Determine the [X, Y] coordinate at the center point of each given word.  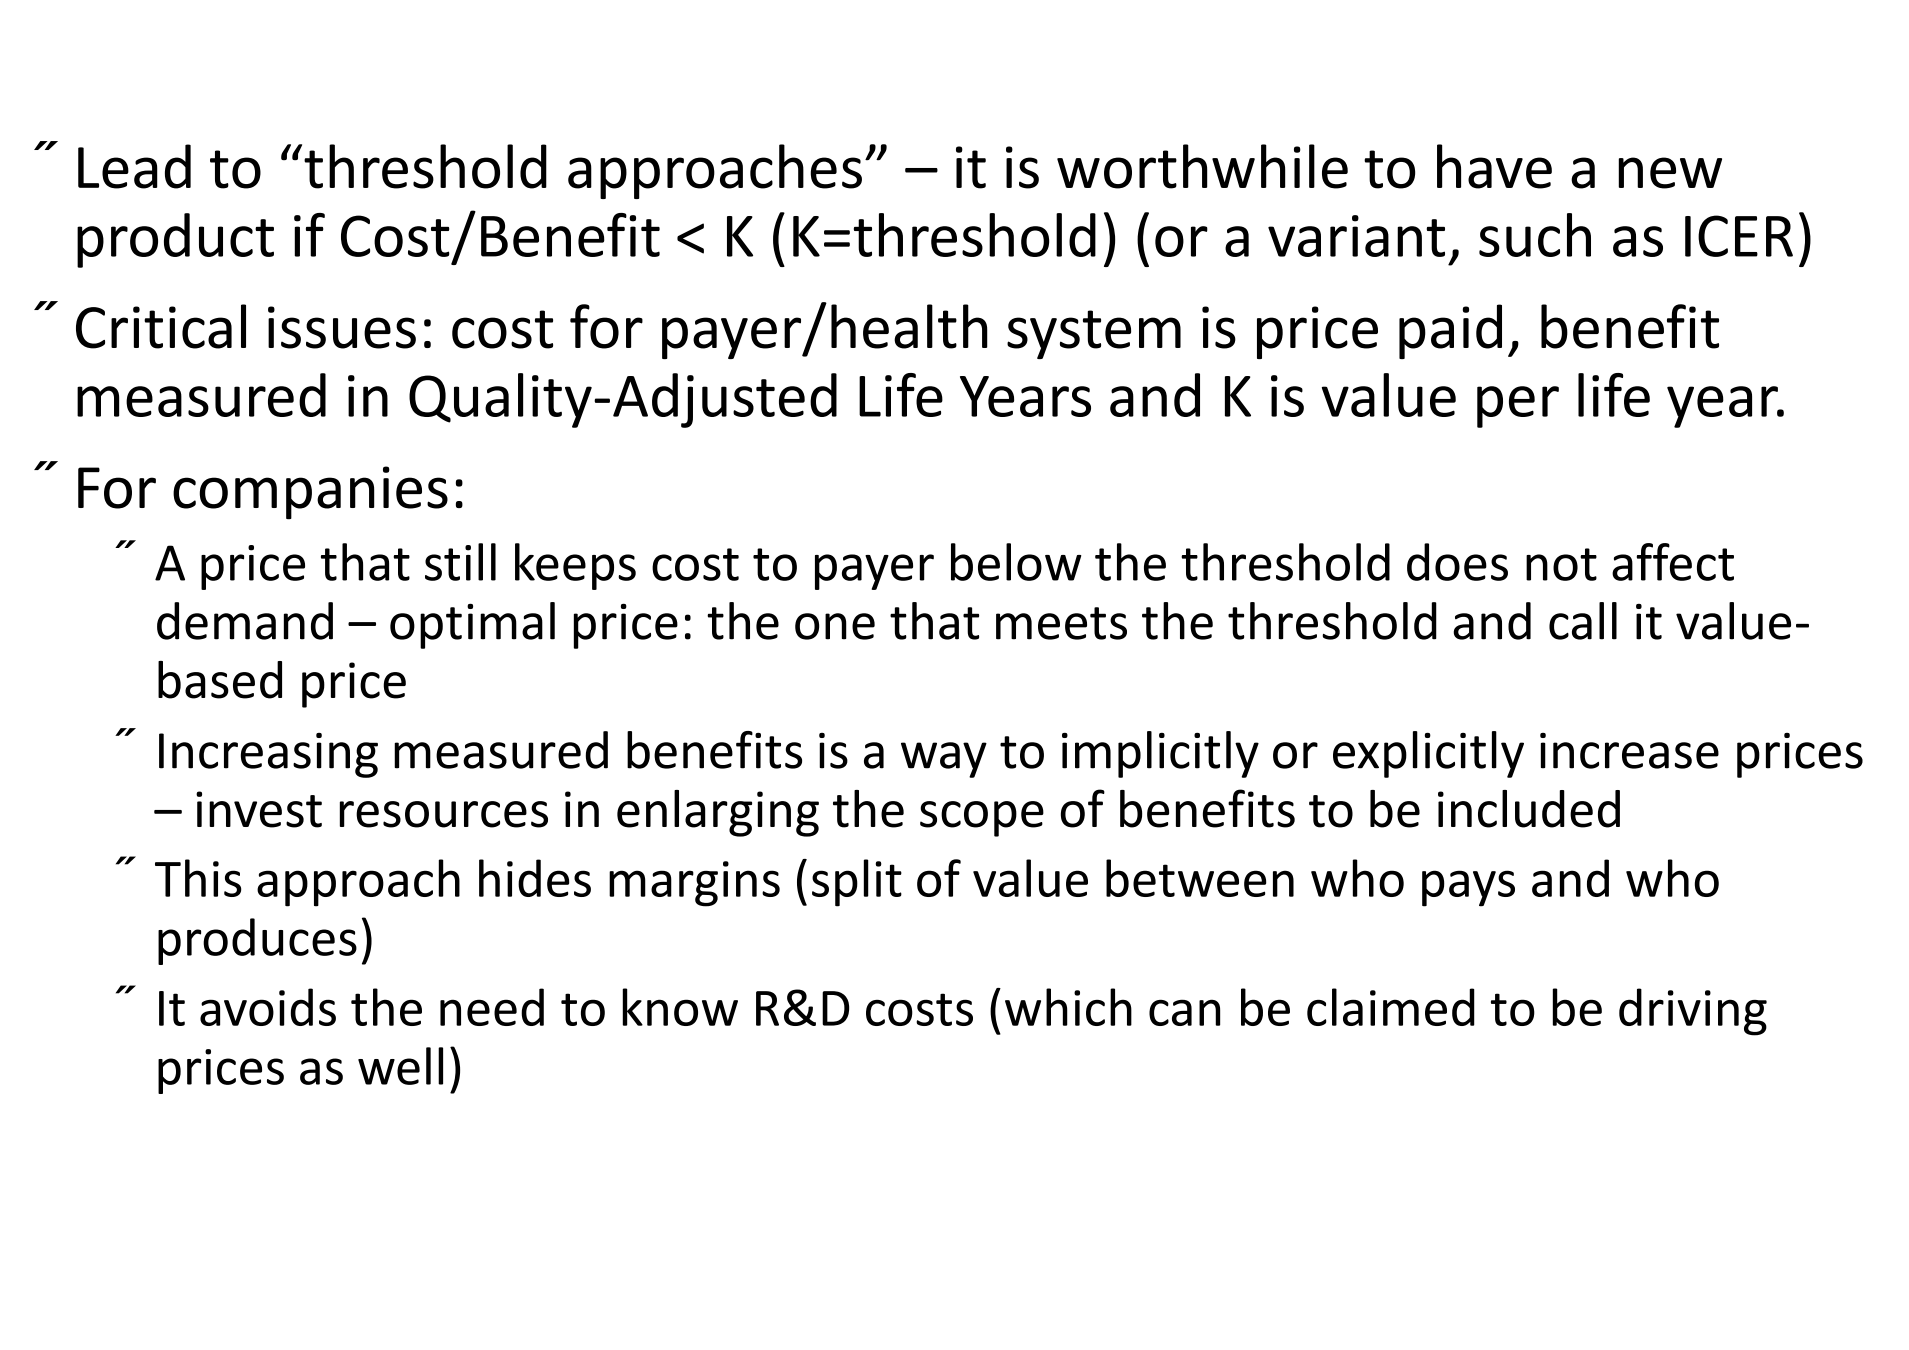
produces [257, 941]
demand [245, 621]
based [220, 680]
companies [310, 493]
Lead [134, 166]
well [400, 1066]
